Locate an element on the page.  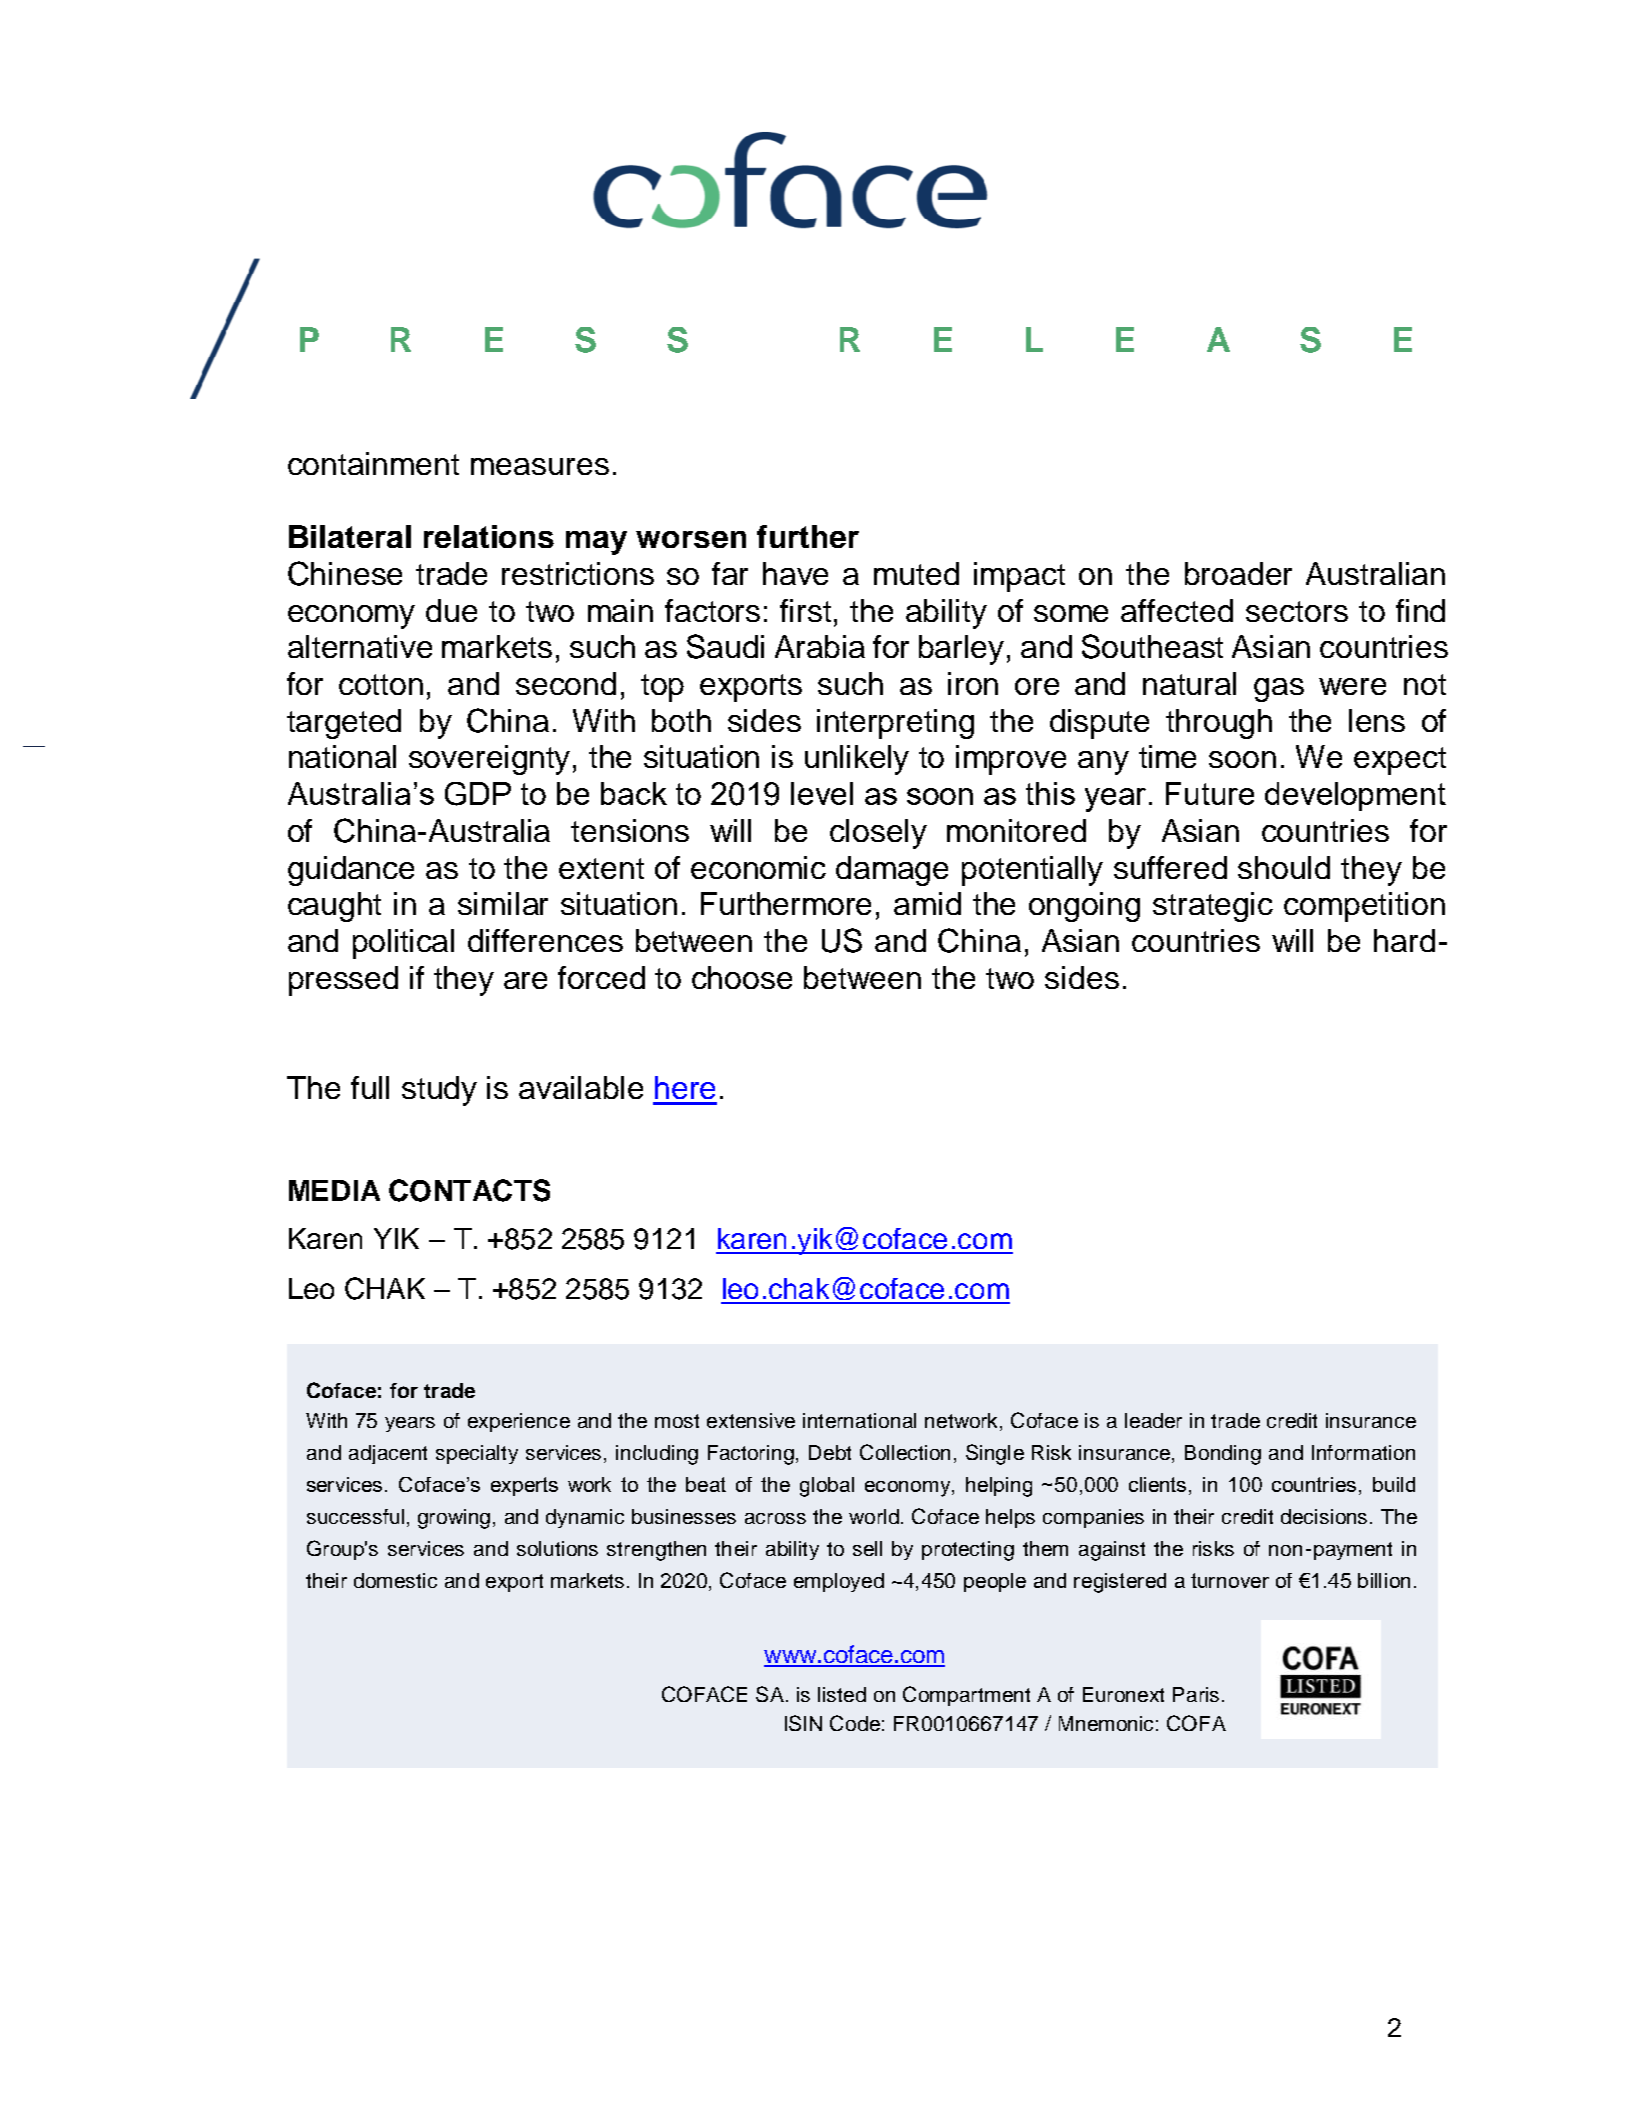
listed is located at coordinates (842, 1694).
